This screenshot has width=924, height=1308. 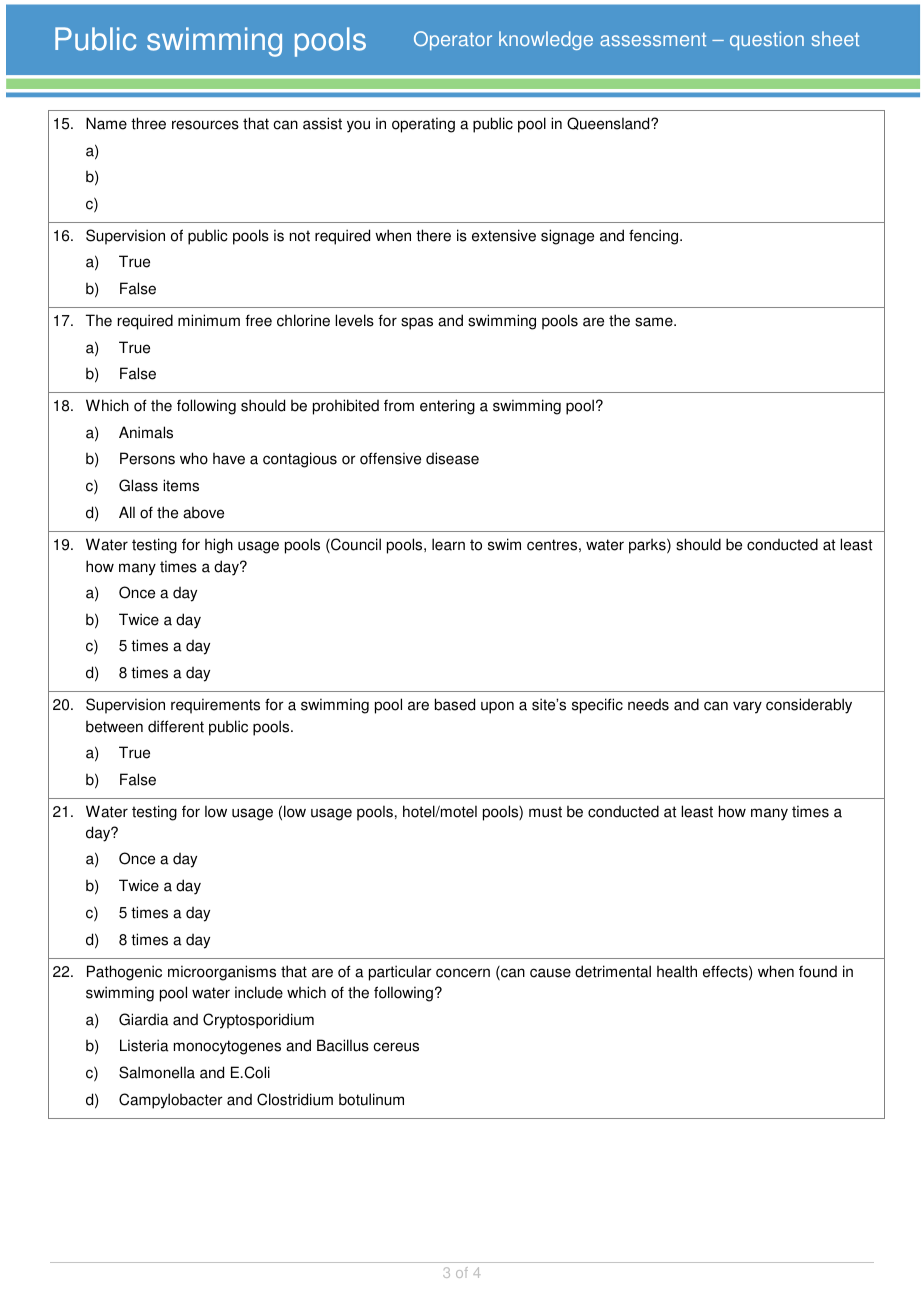 I want to click on different, so click(x=176, y=726).
